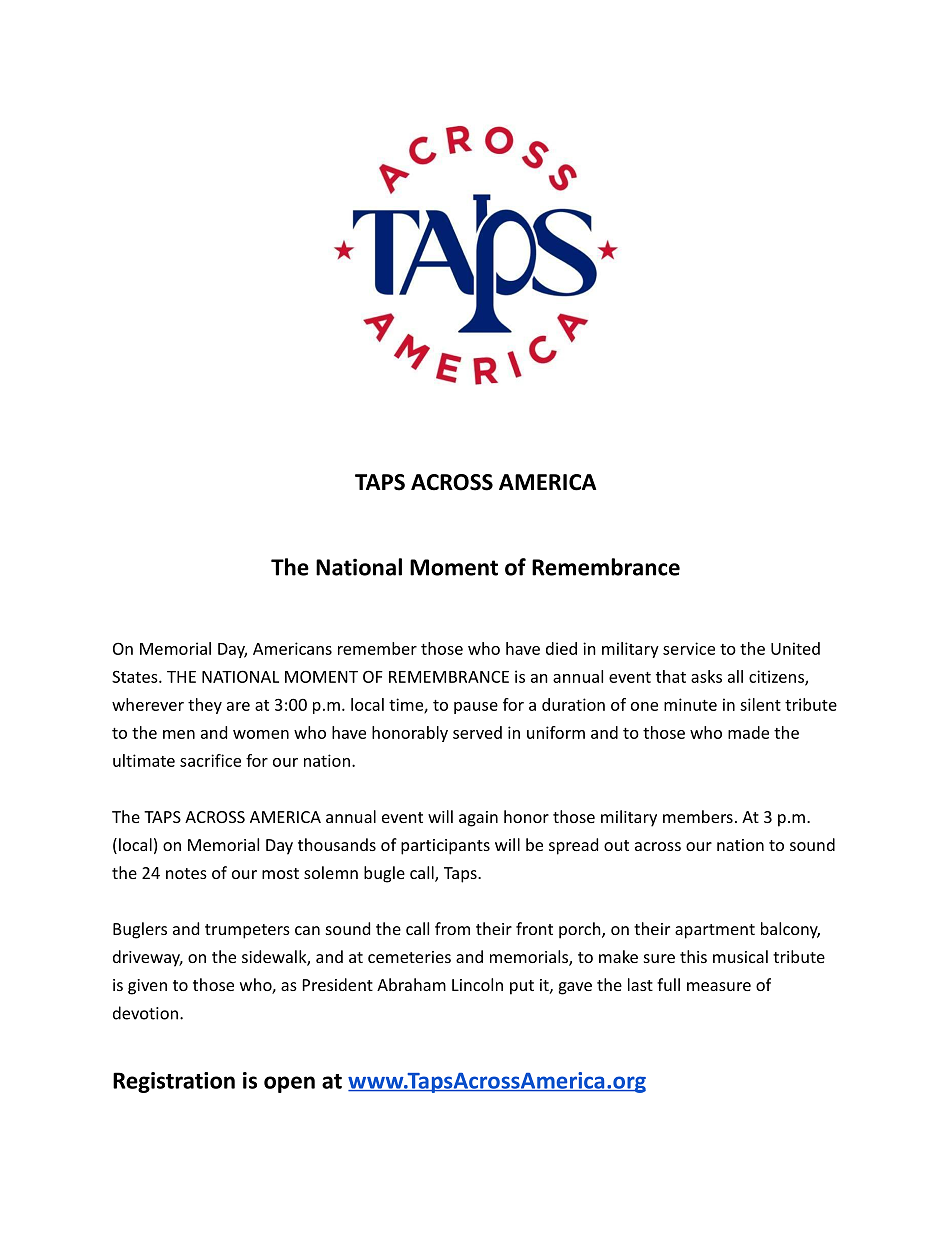 The width and height of the screenshot is (952, 1233). What do you see at coordinates (715, 931) in the screenshot?
I see `apartment` at bounding box center [715, 931].
